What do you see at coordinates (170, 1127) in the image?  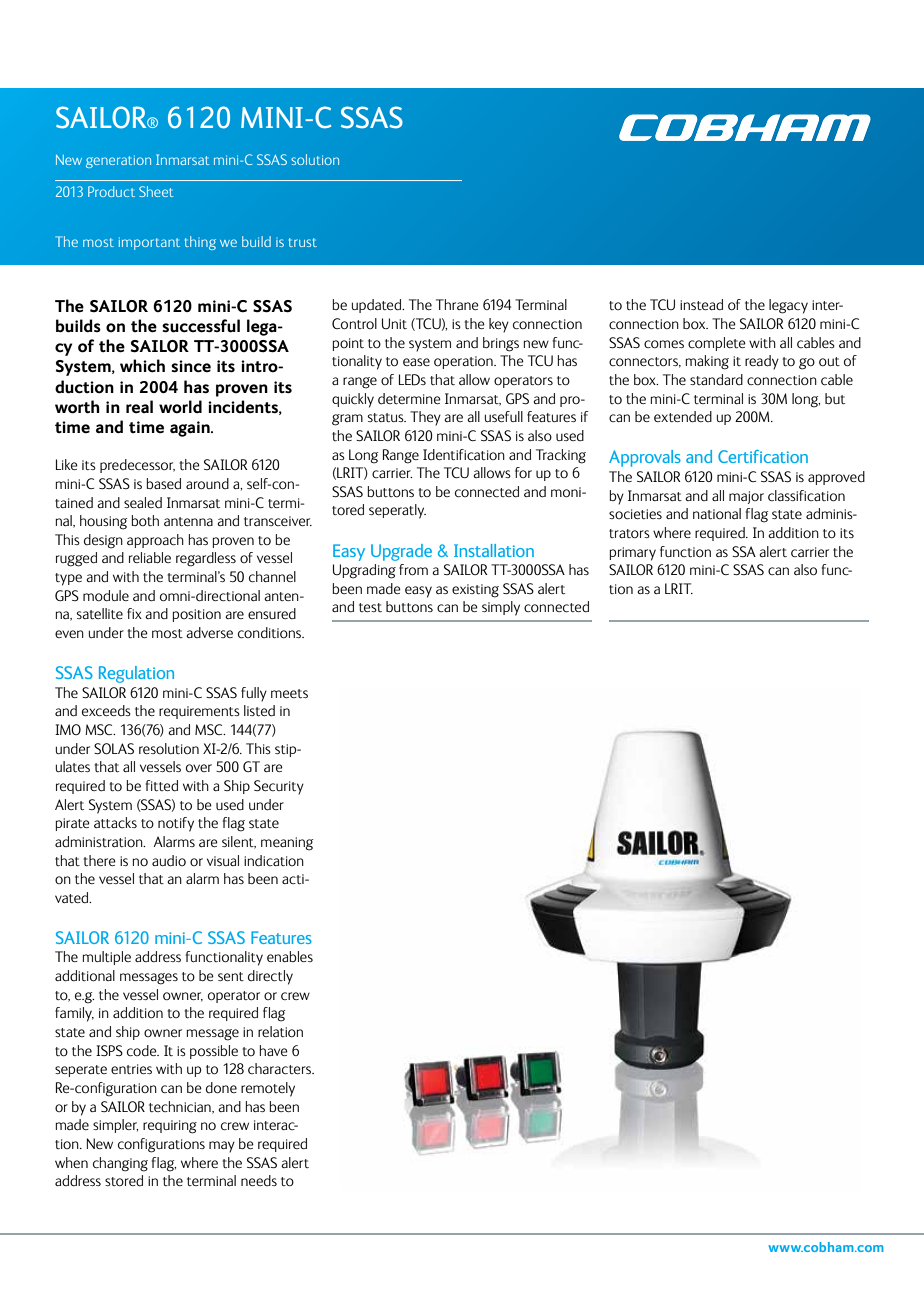 I see `requiring` at bounding box center [170, 1127].
